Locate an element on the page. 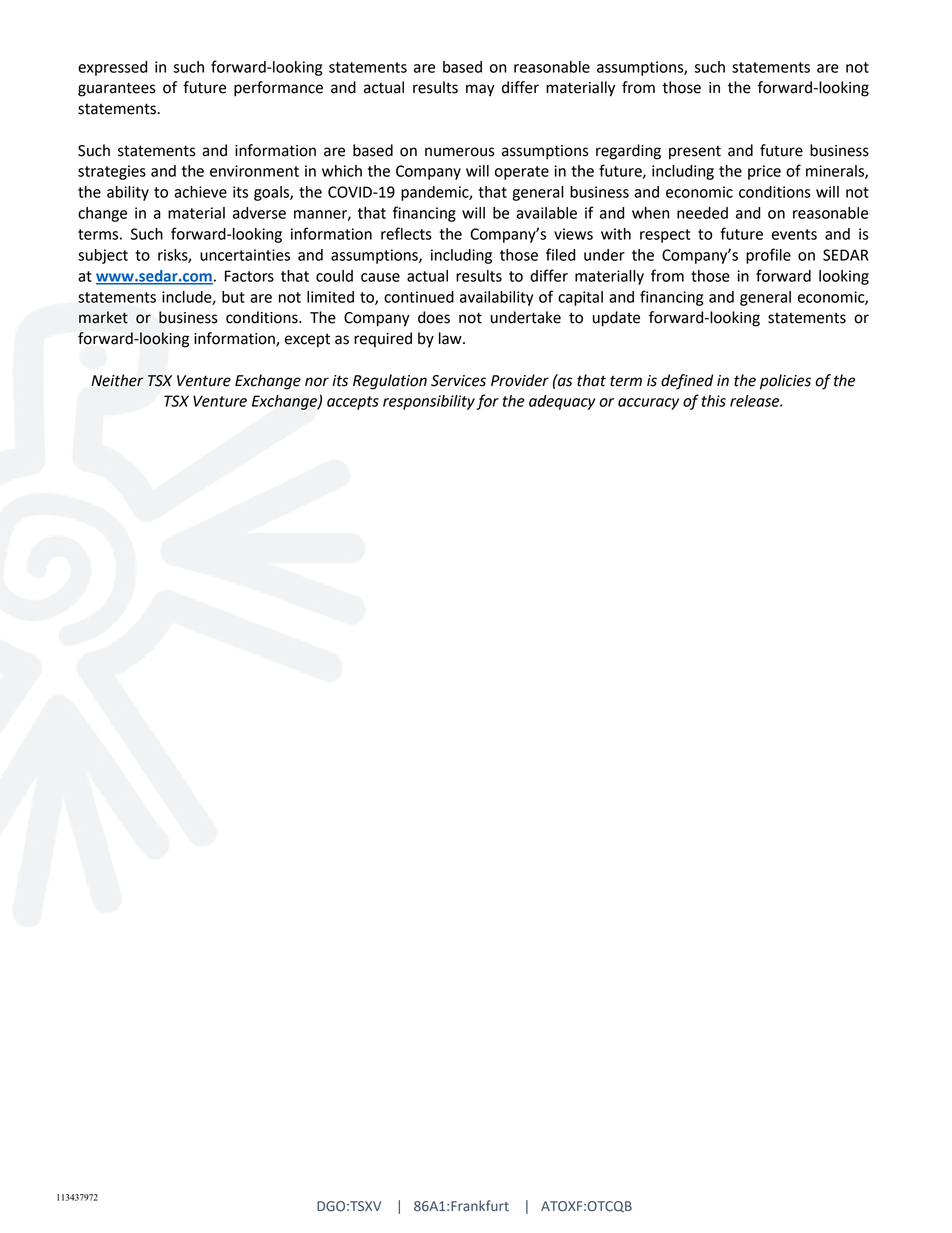 This image has height=1233, width=952. responsibility is located at coordinates (429, 402).
